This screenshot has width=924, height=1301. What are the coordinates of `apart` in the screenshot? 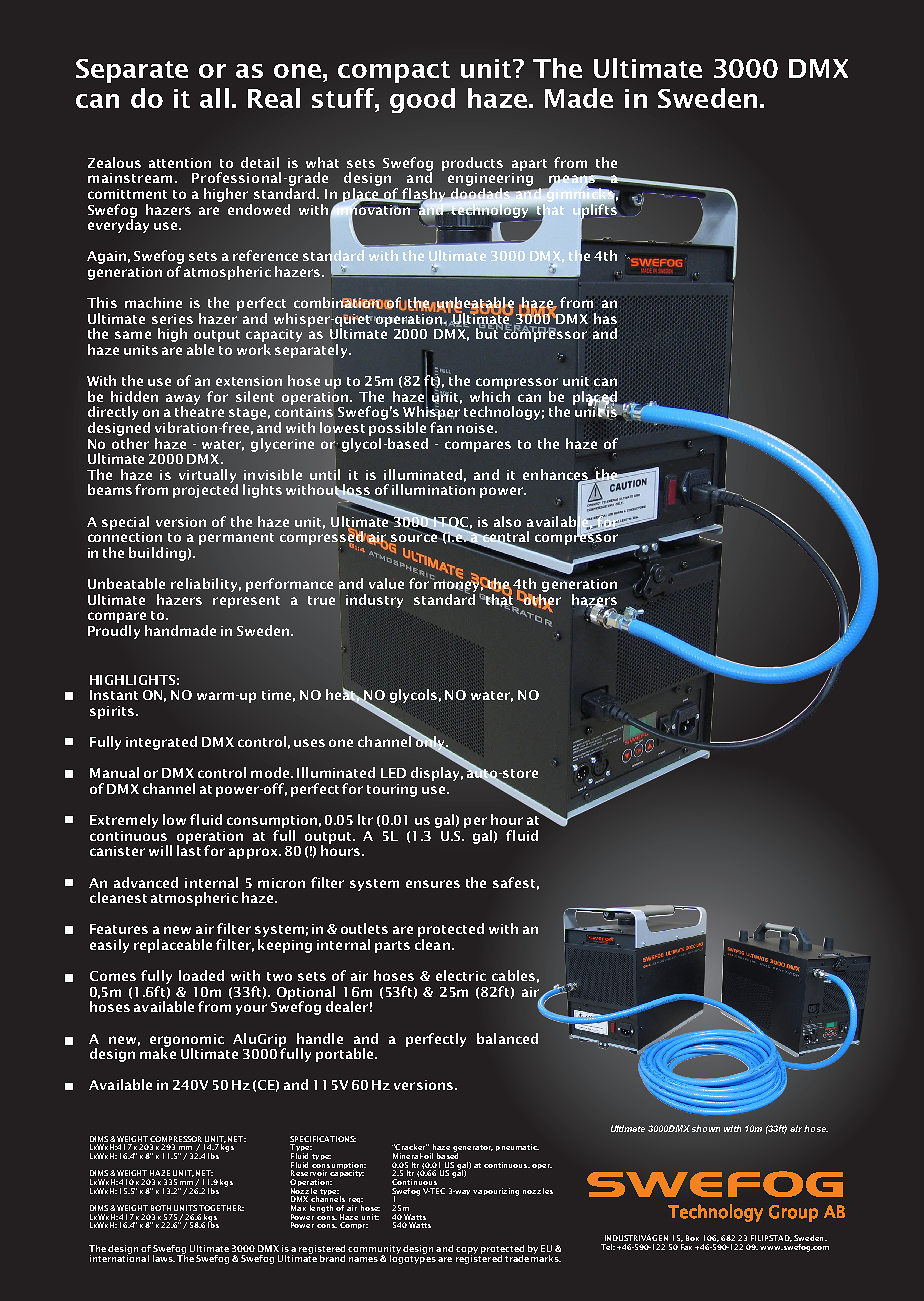 It's located at (529, 165).
